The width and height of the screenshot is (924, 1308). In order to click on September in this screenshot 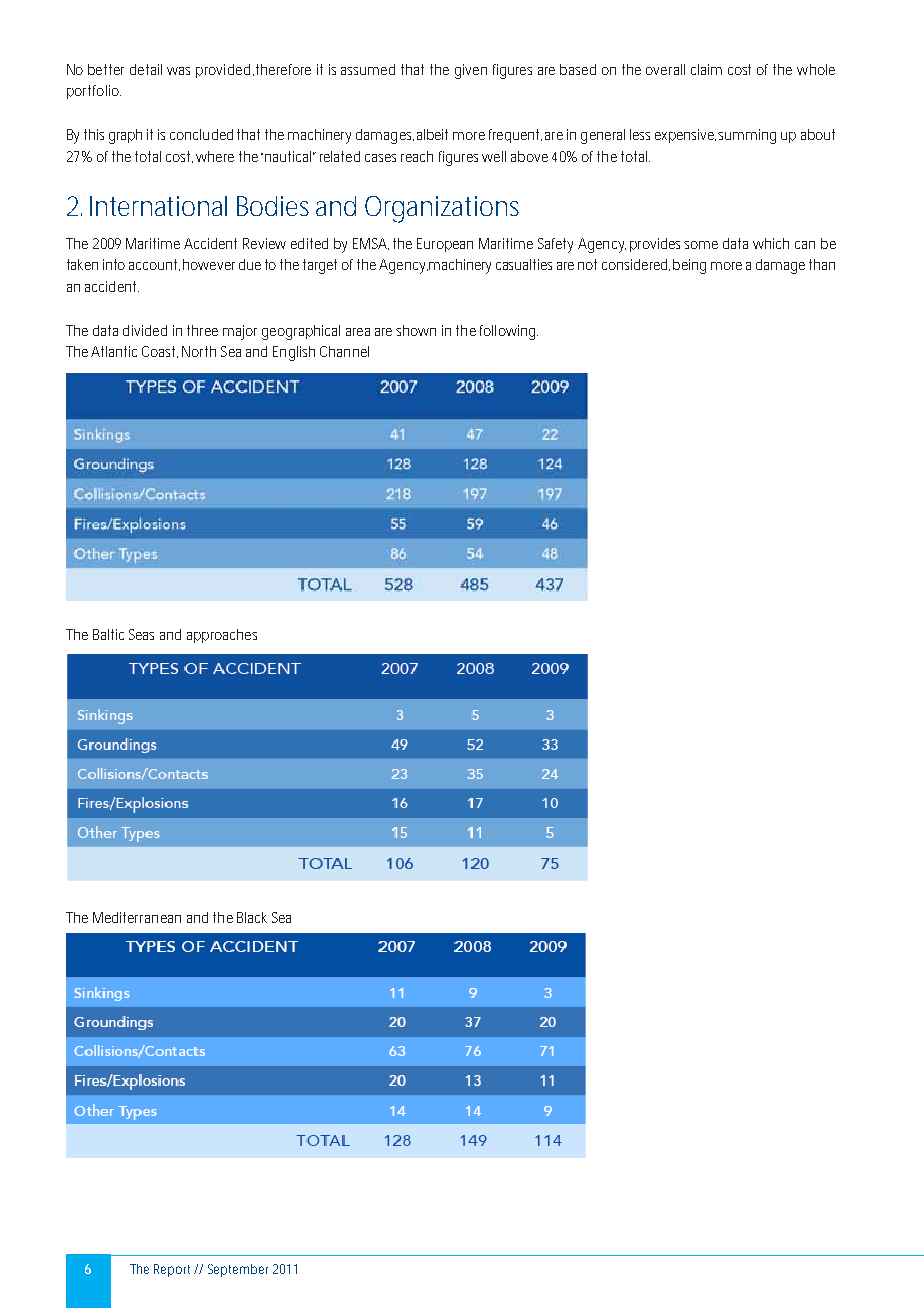, I will do `click(238, 1270)`.
